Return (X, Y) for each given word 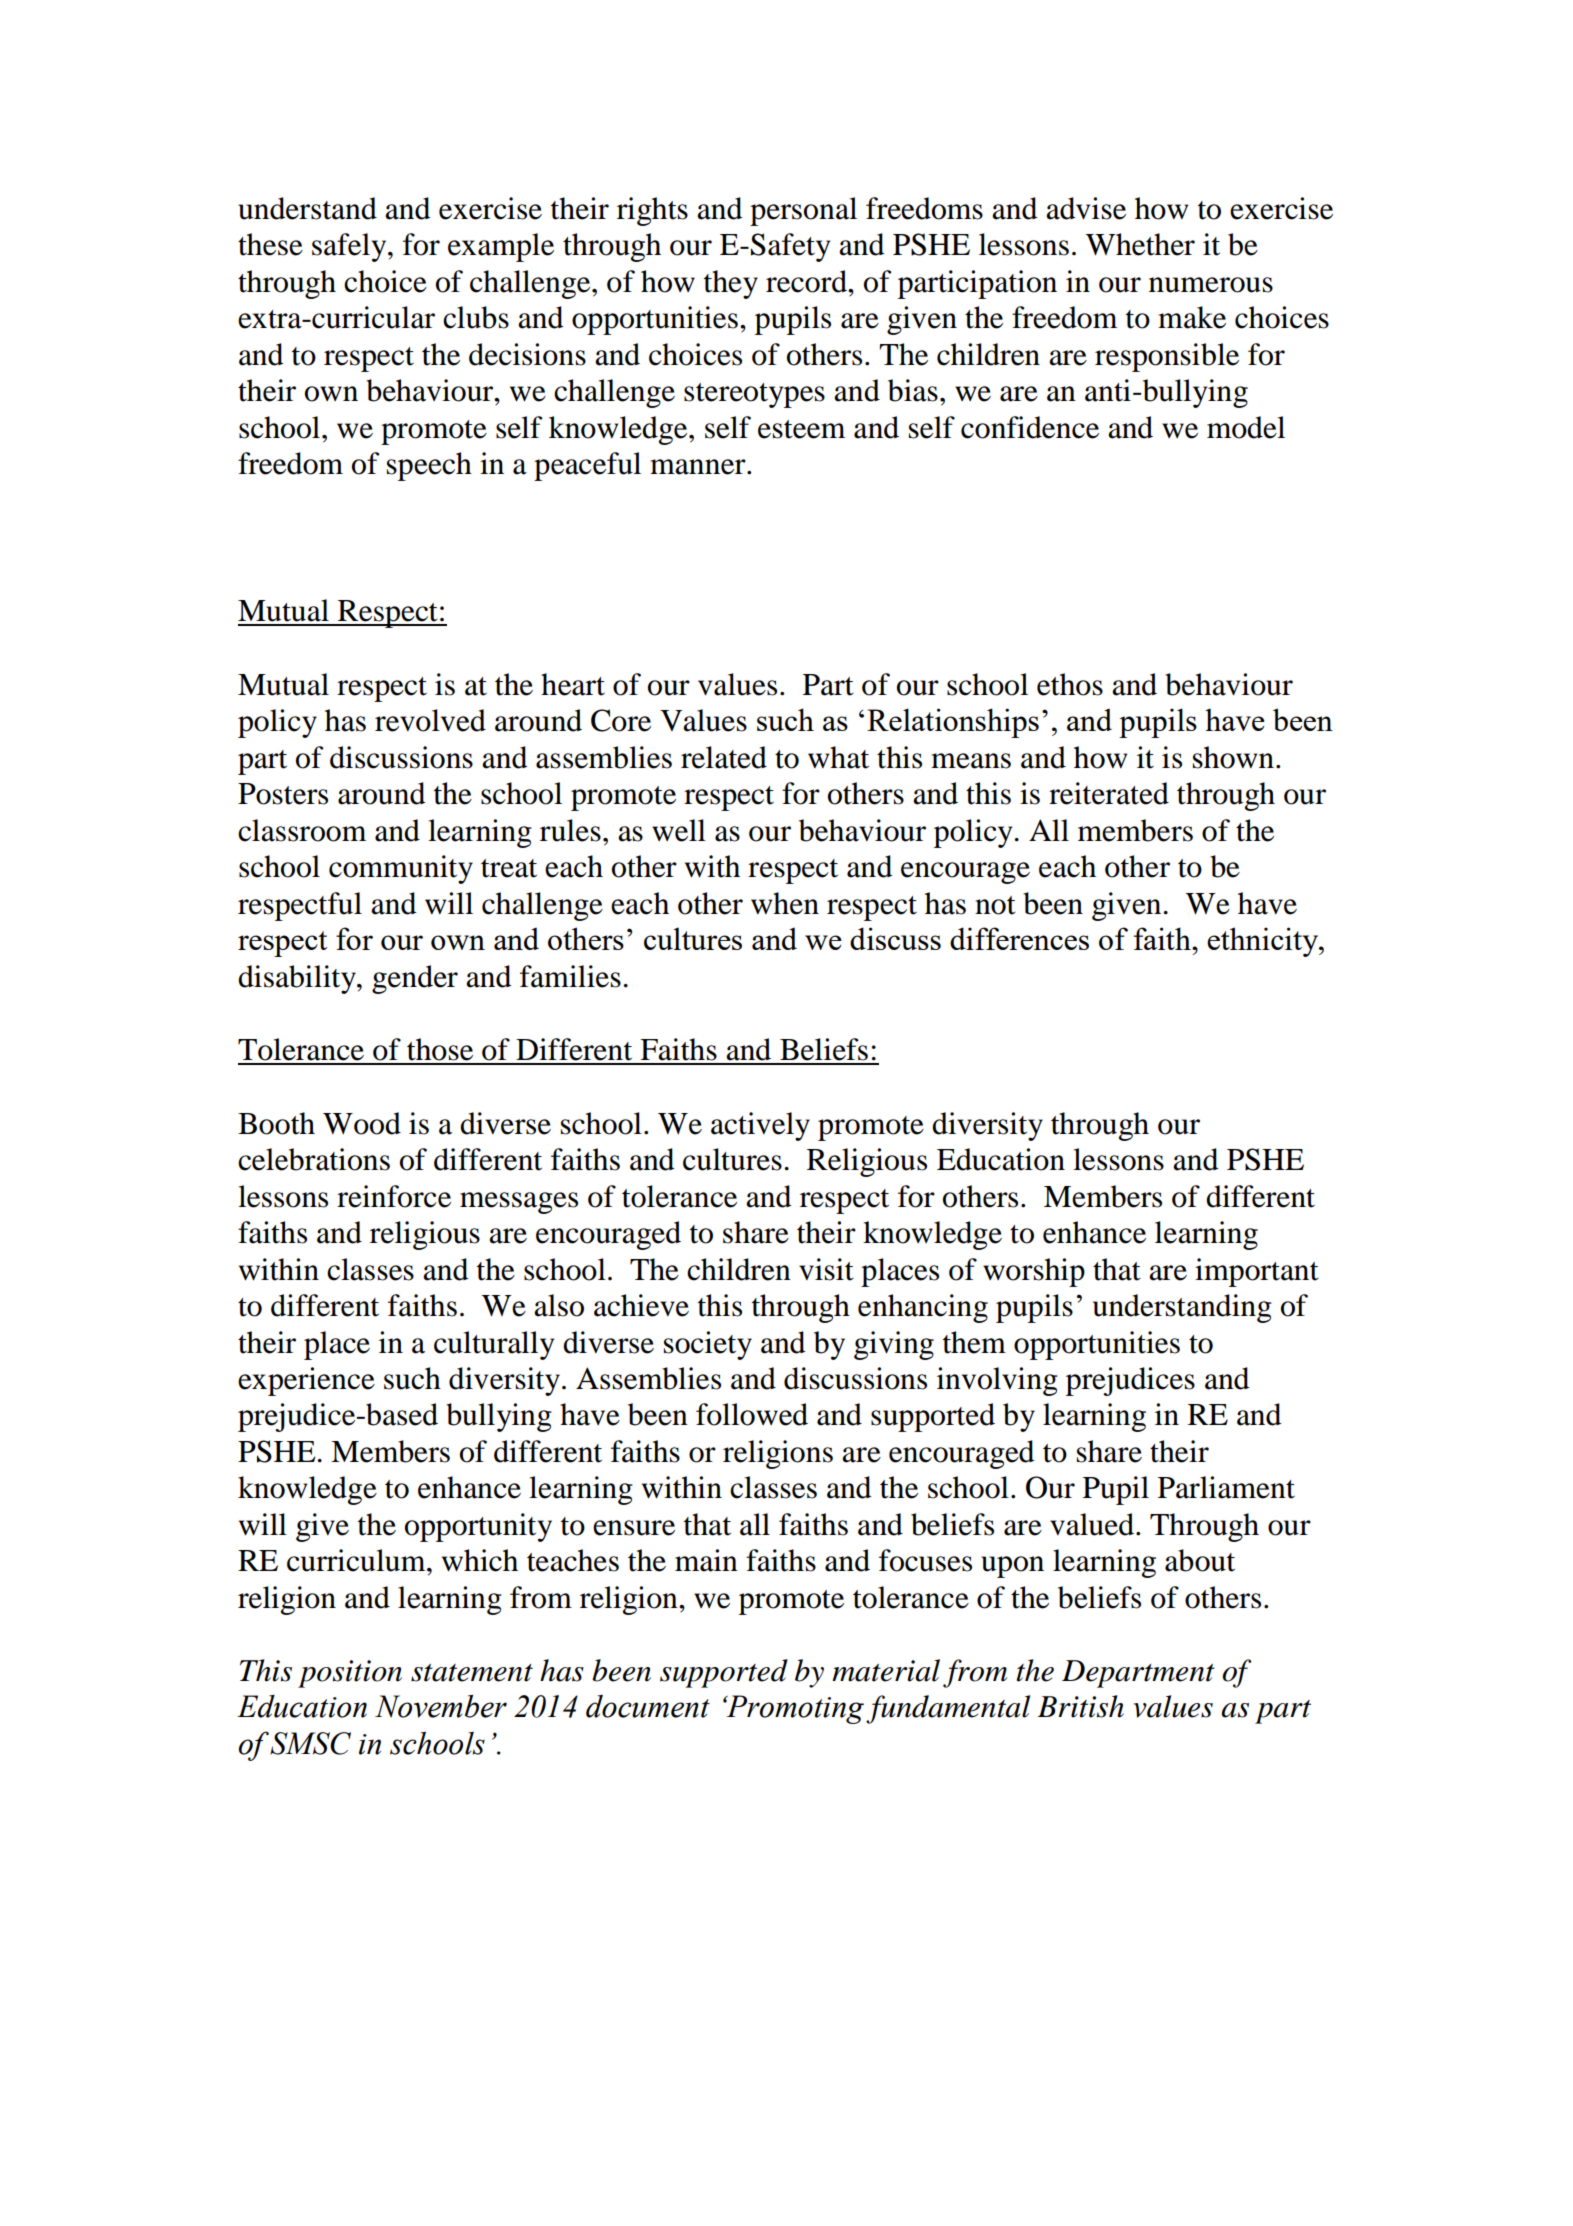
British (1081, 1706)
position (350, 1674)
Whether (1140, 244)
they (731, 284)
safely (350, 247)
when (785, 903)
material (886, 1670)
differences (1019, 938)
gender (415, 979)
